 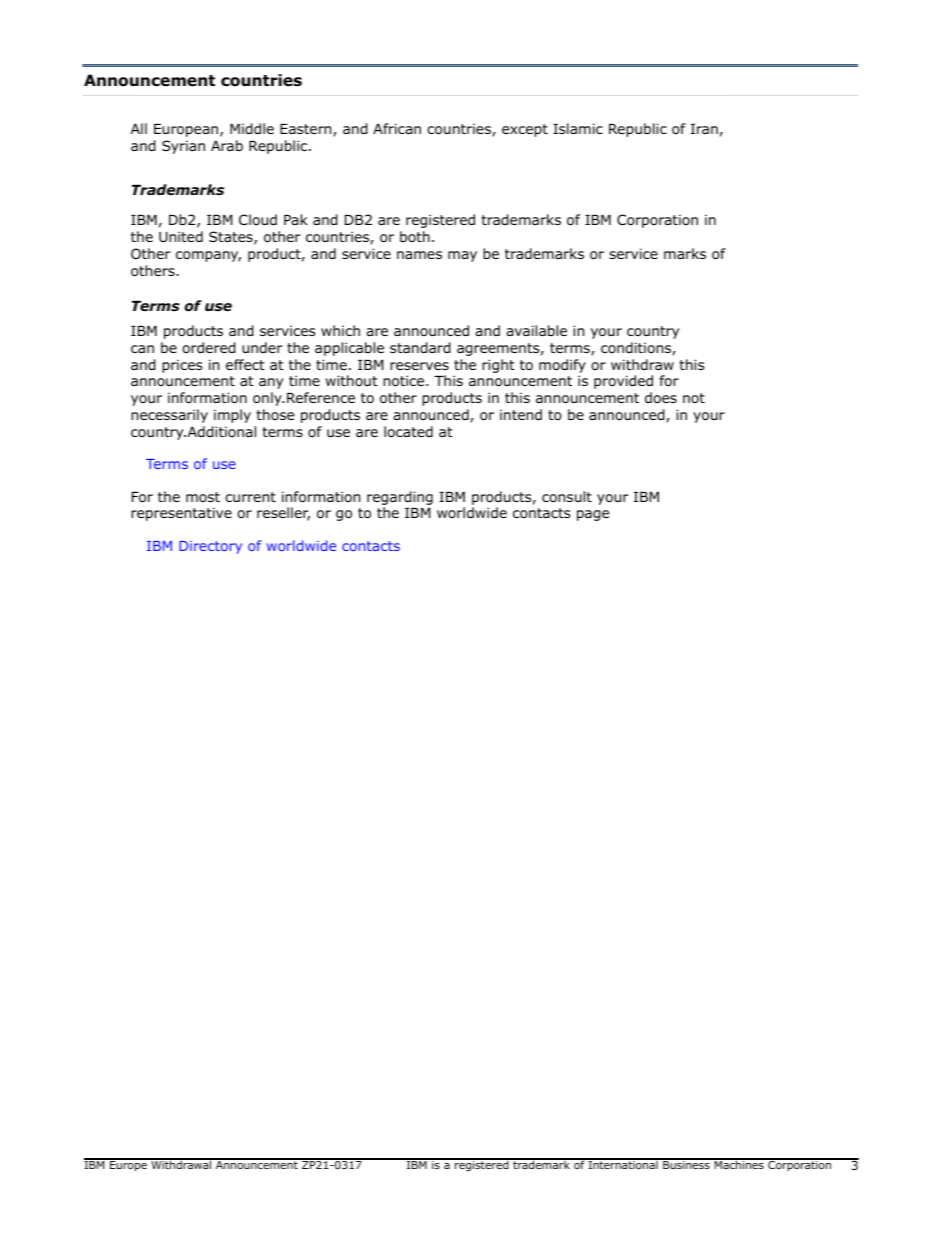 I want to click on Iran, so click(x=704, y=129).
